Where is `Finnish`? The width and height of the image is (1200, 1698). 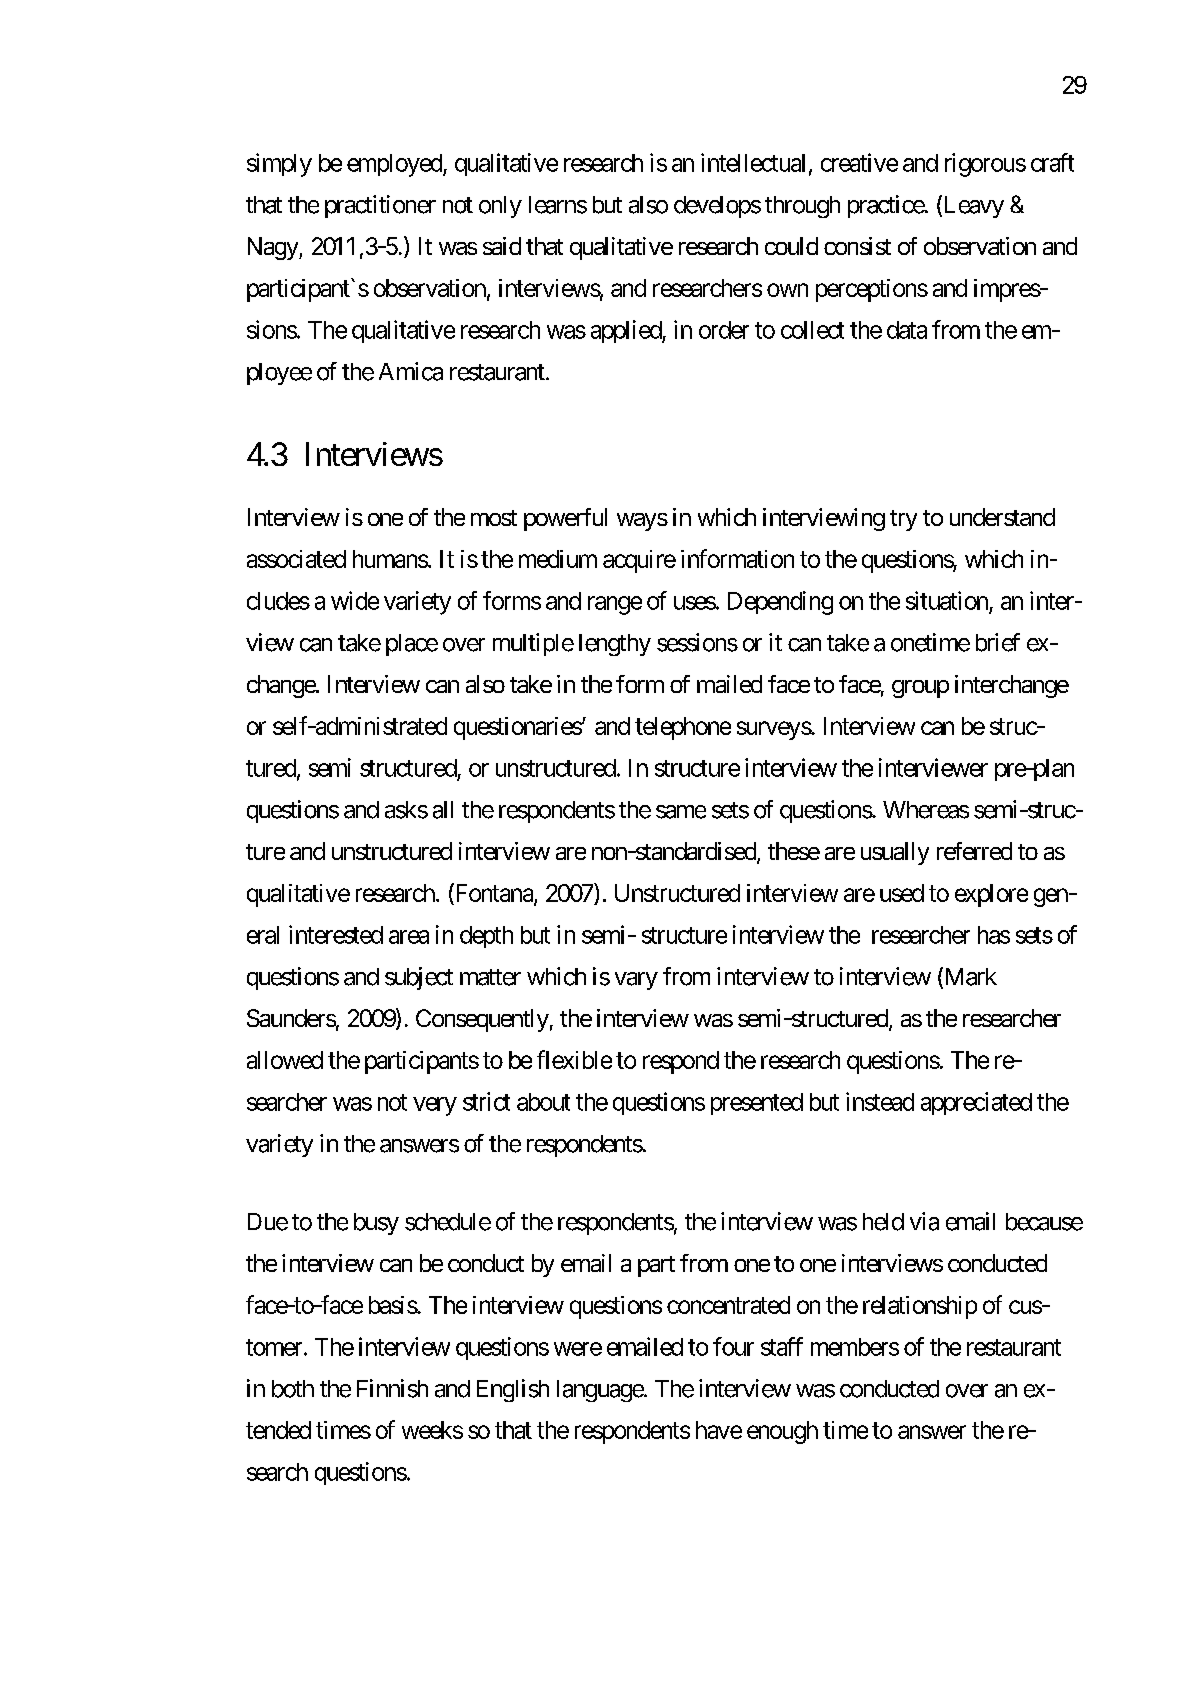
Finnish is located at coordinates (392, 1388).
